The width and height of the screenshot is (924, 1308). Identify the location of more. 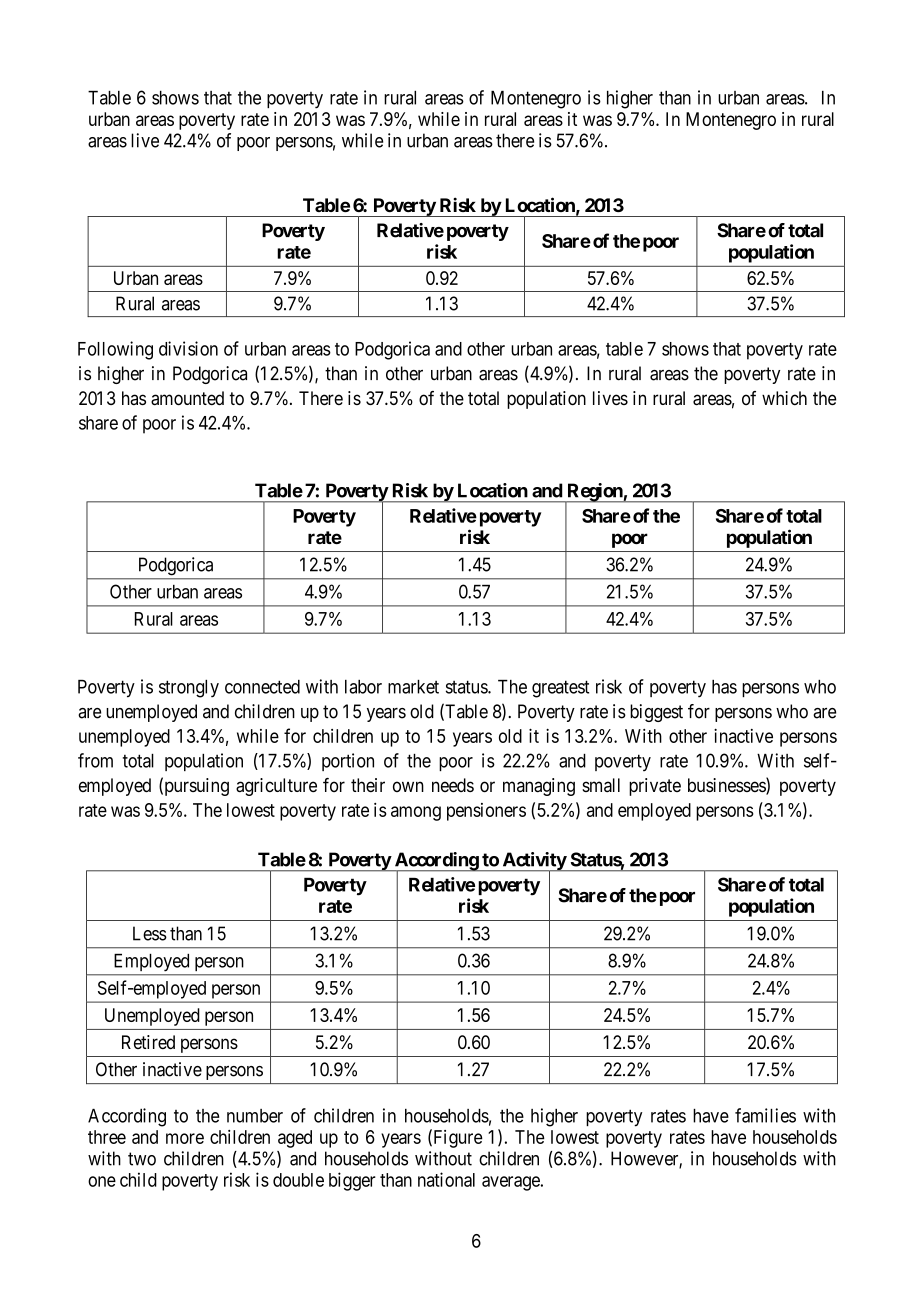
(185, 1138).
